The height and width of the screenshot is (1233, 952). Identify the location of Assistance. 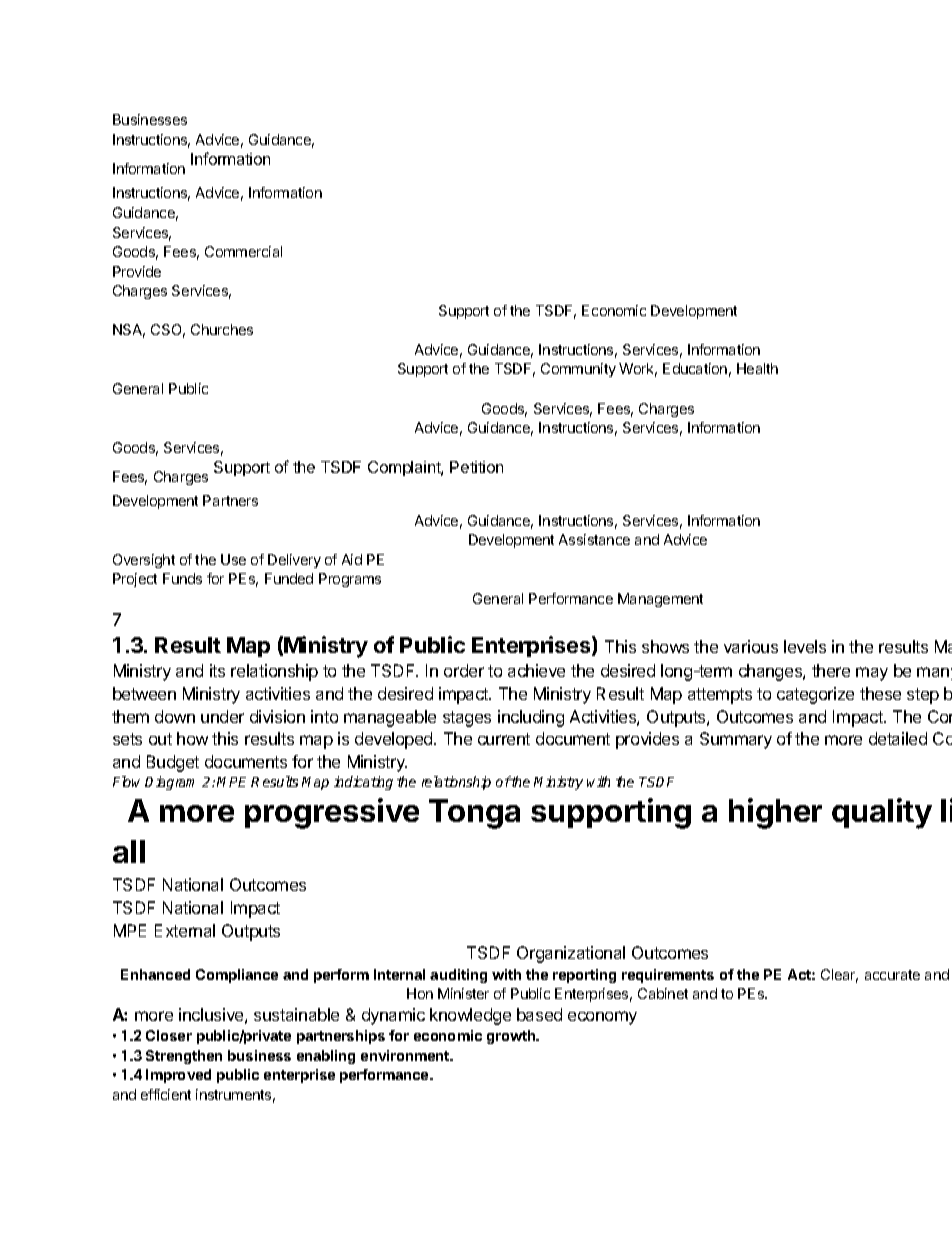
(594, 539).
